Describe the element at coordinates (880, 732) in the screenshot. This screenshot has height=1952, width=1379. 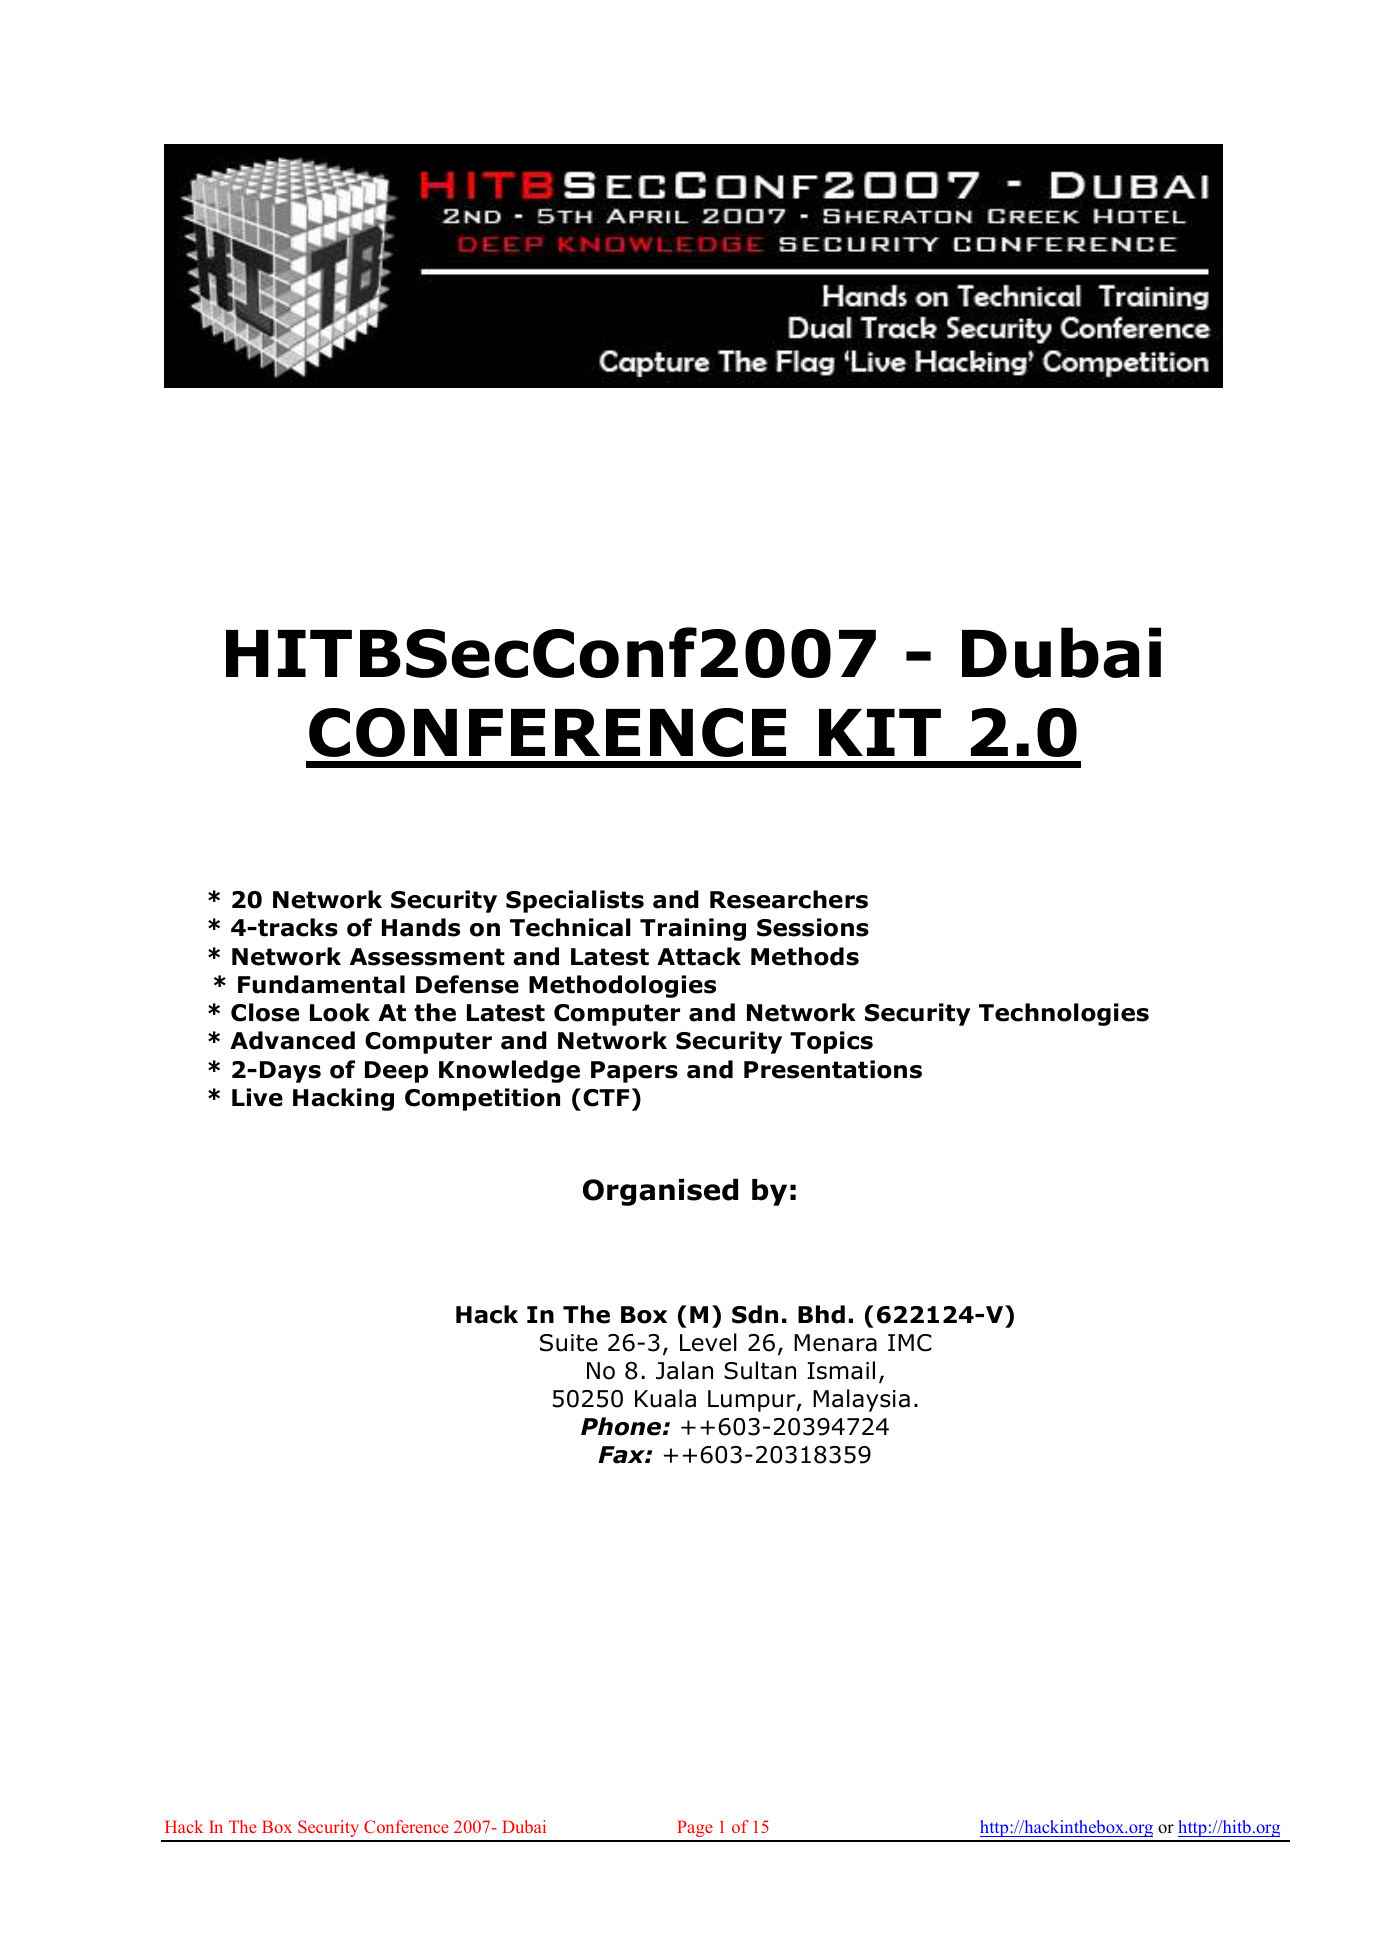
I see `KIT` at that location.
